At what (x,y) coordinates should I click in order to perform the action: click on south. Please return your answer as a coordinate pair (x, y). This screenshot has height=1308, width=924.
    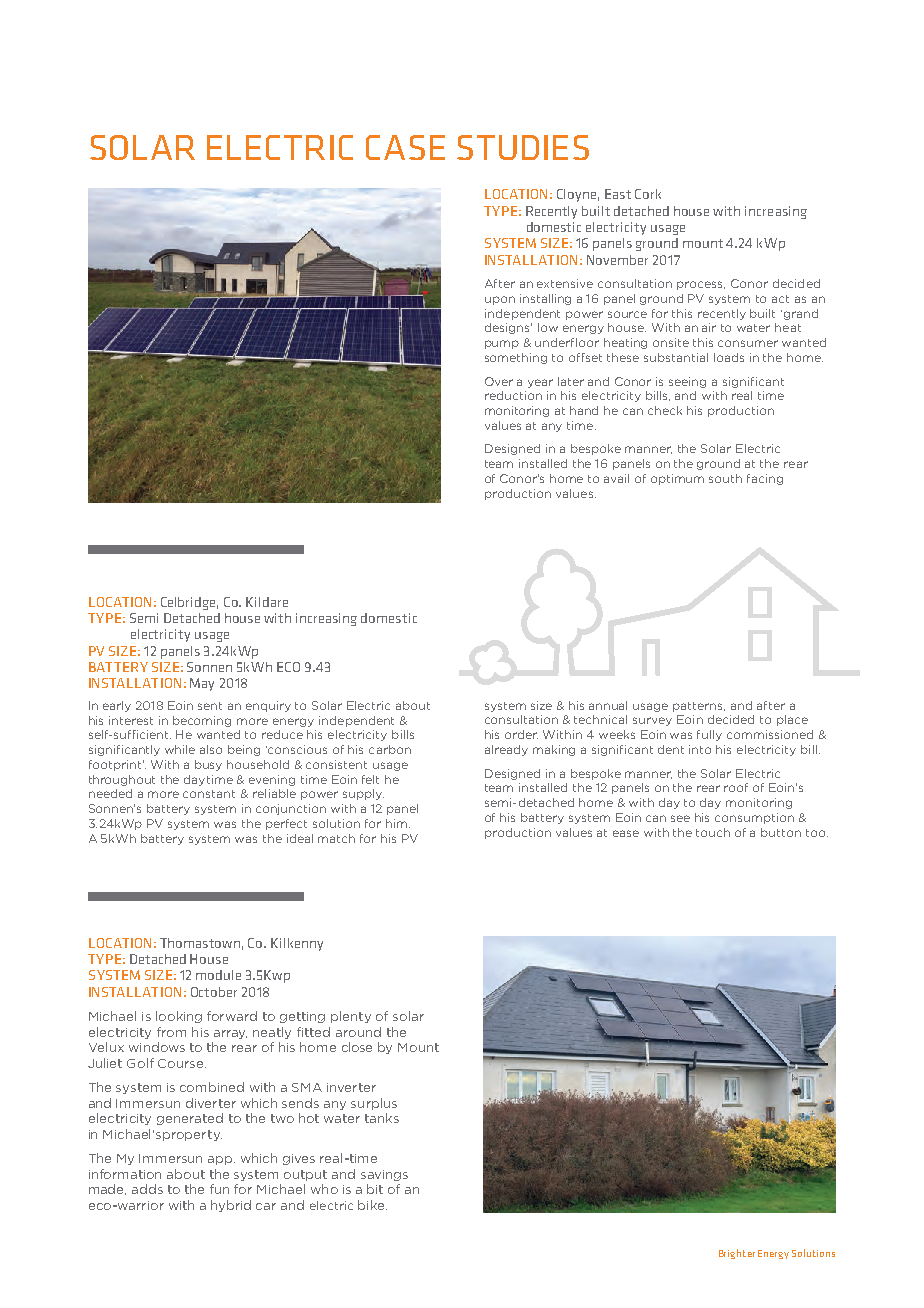
    Looking at the image, I should click on (725, 478).
